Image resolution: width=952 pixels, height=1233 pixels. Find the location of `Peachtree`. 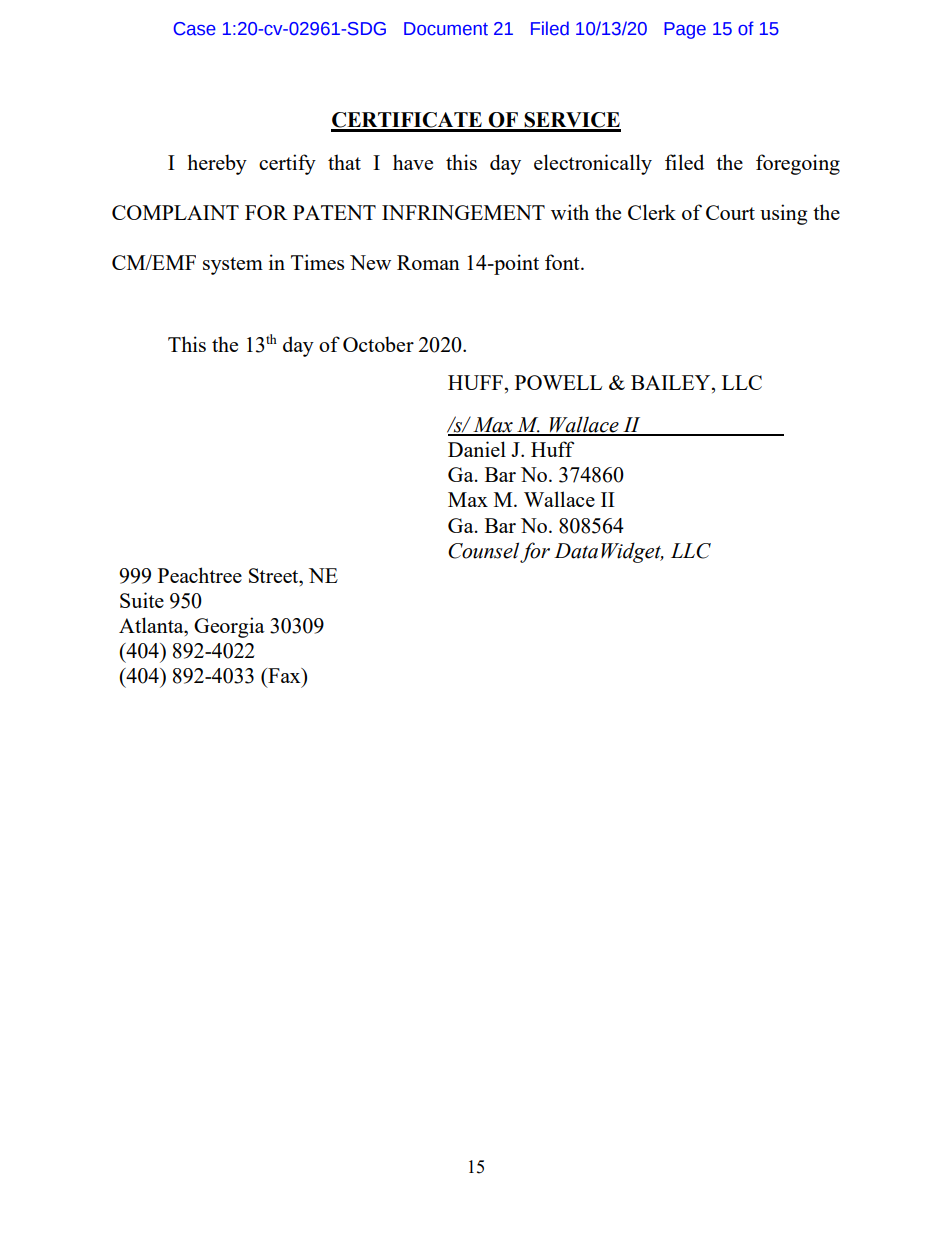

Peachtree is located at coordinates (200, 575).
